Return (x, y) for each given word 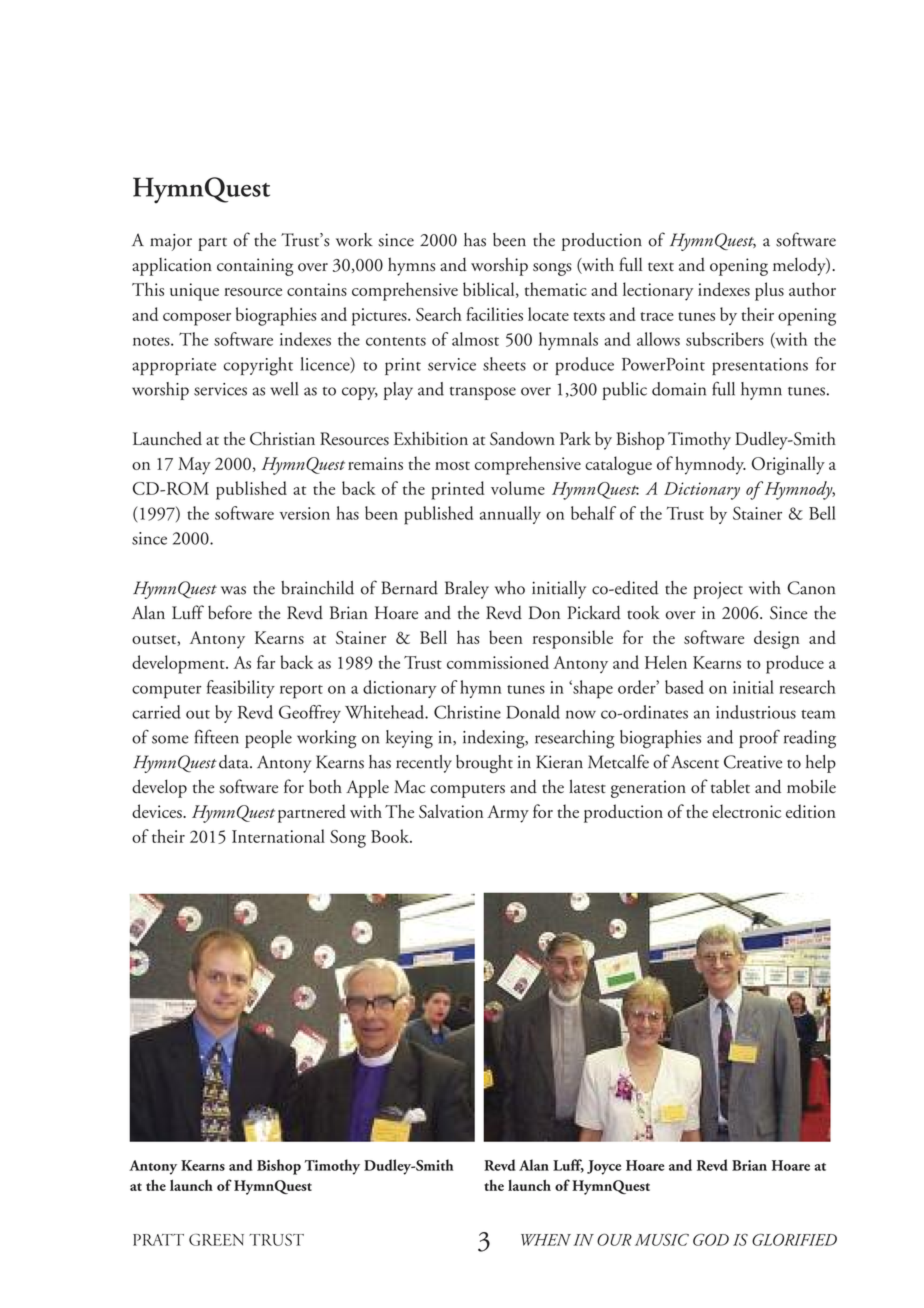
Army (508, 814)
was (233, 590)
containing (255, 267)
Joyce (604, 1167)
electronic (746, 811)
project (718, 590)
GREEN (216, 1240)
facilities (494, 314)
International (278, 836)
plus (769, 291)
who (510, 588)
